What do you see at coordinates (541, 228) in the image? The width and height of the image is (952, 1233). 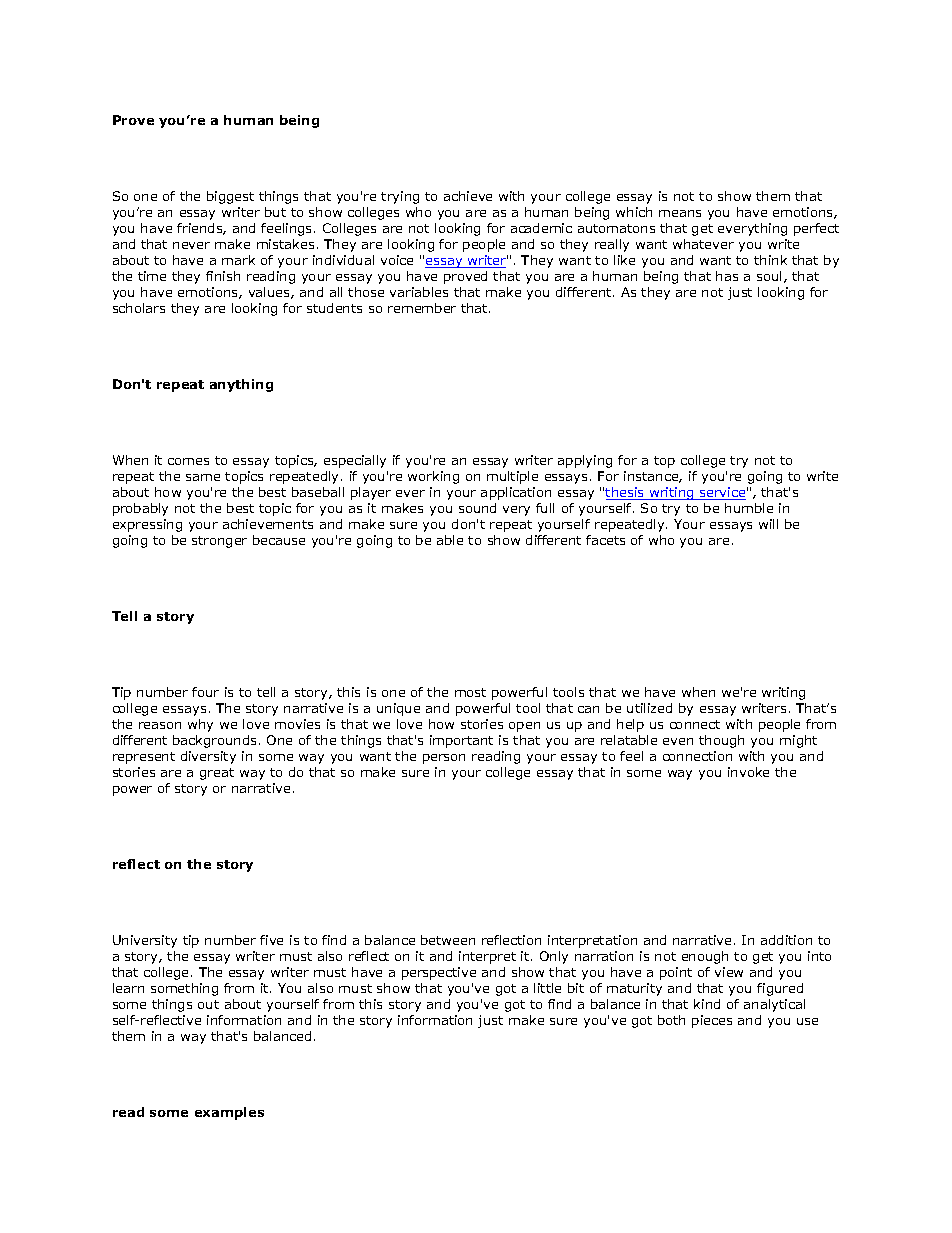 I see `academic` at bounding box center [541, 228].
